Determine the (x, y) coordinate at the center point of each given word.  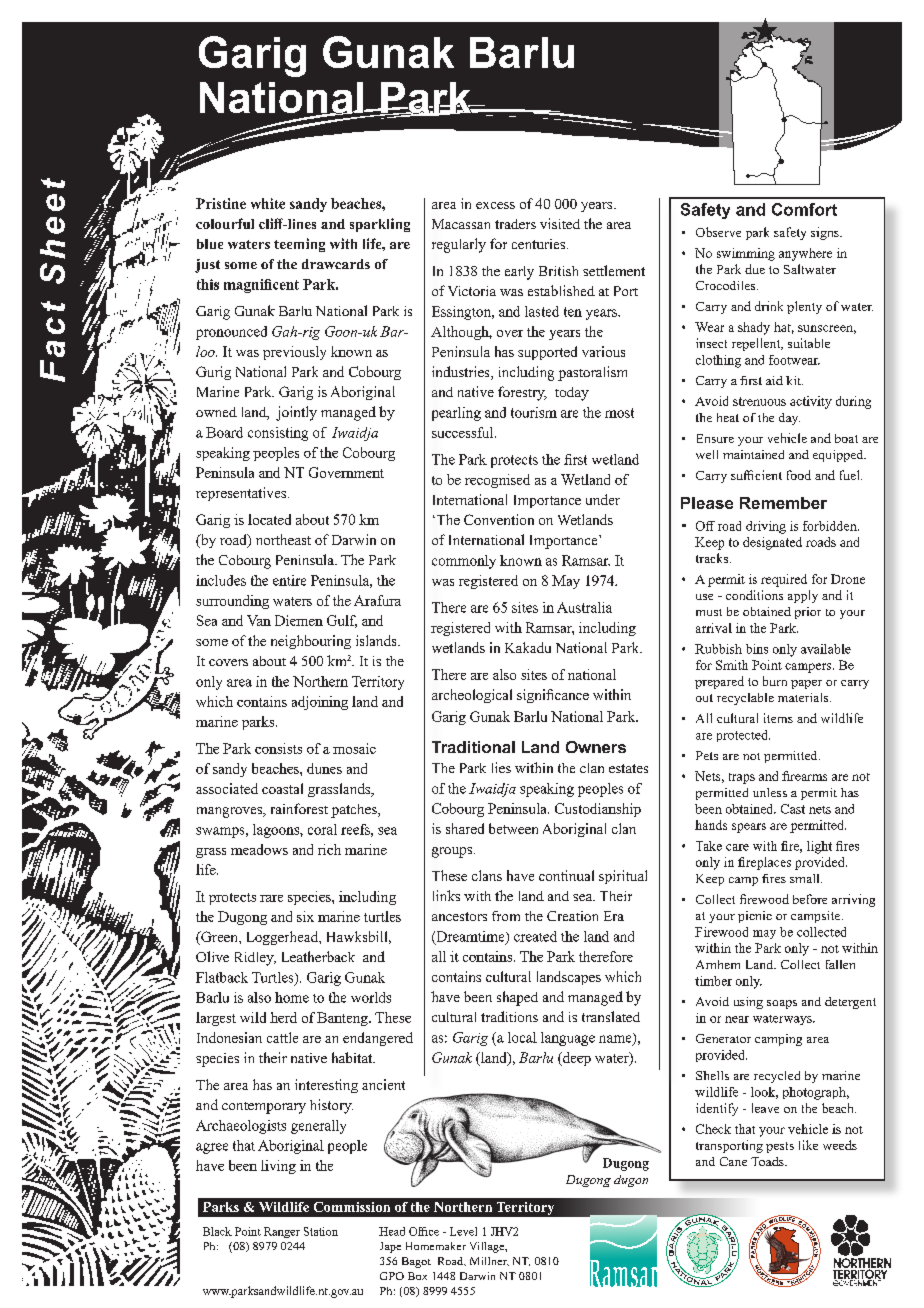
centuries (540, 244)
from (506, 916)
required (784, 580)
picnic (755, 917)
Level (463, 1231)
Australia (584, 607)
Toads (768, 1161)
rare (271, 898)
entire (289, 580)
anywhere (805, 254)
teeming (299, 245)
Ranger (282, 1232)
